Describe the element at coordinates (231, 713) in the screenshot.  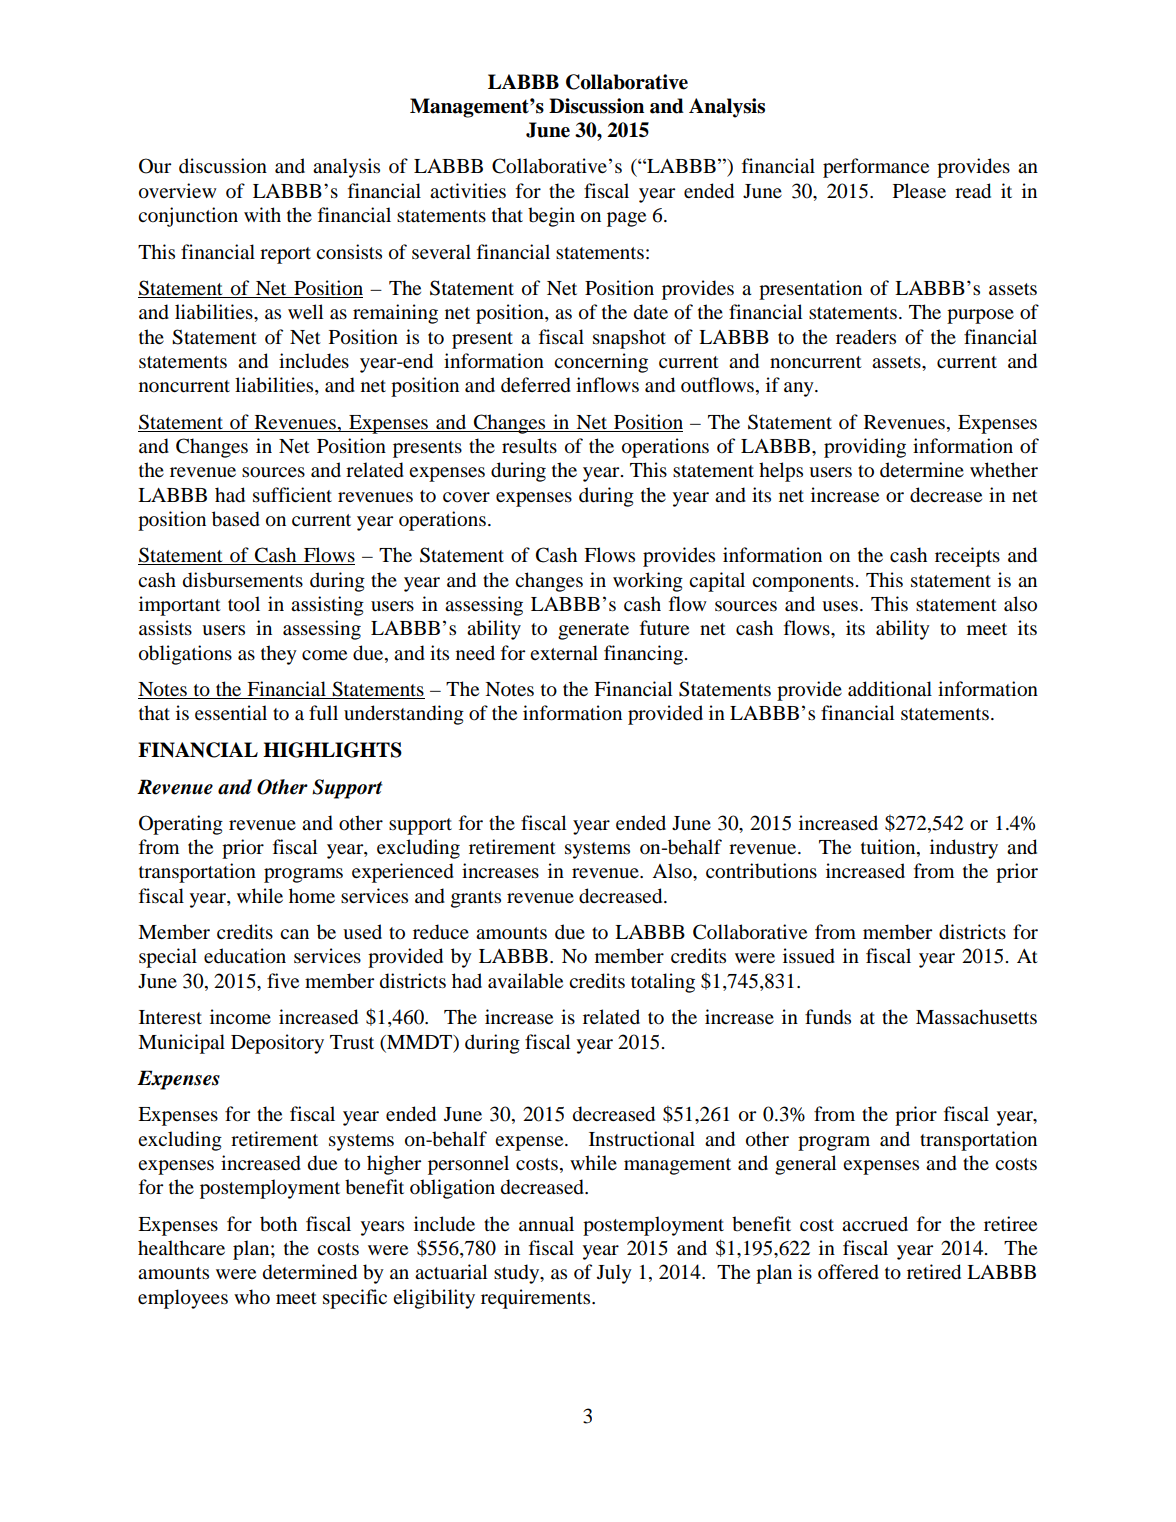
I see `essential` at that location.
